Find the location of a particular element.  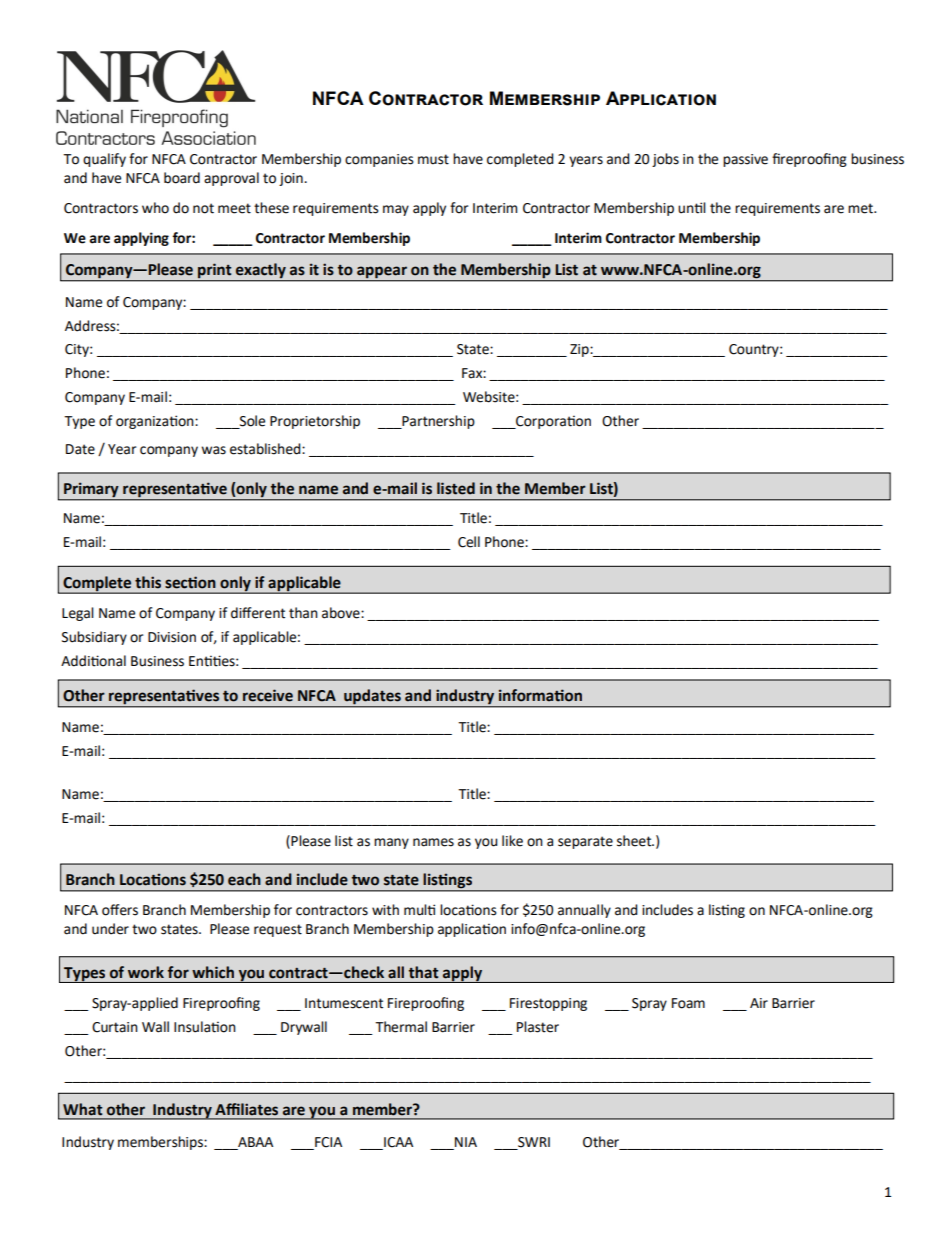

until is located at coordinates (692, 208).
